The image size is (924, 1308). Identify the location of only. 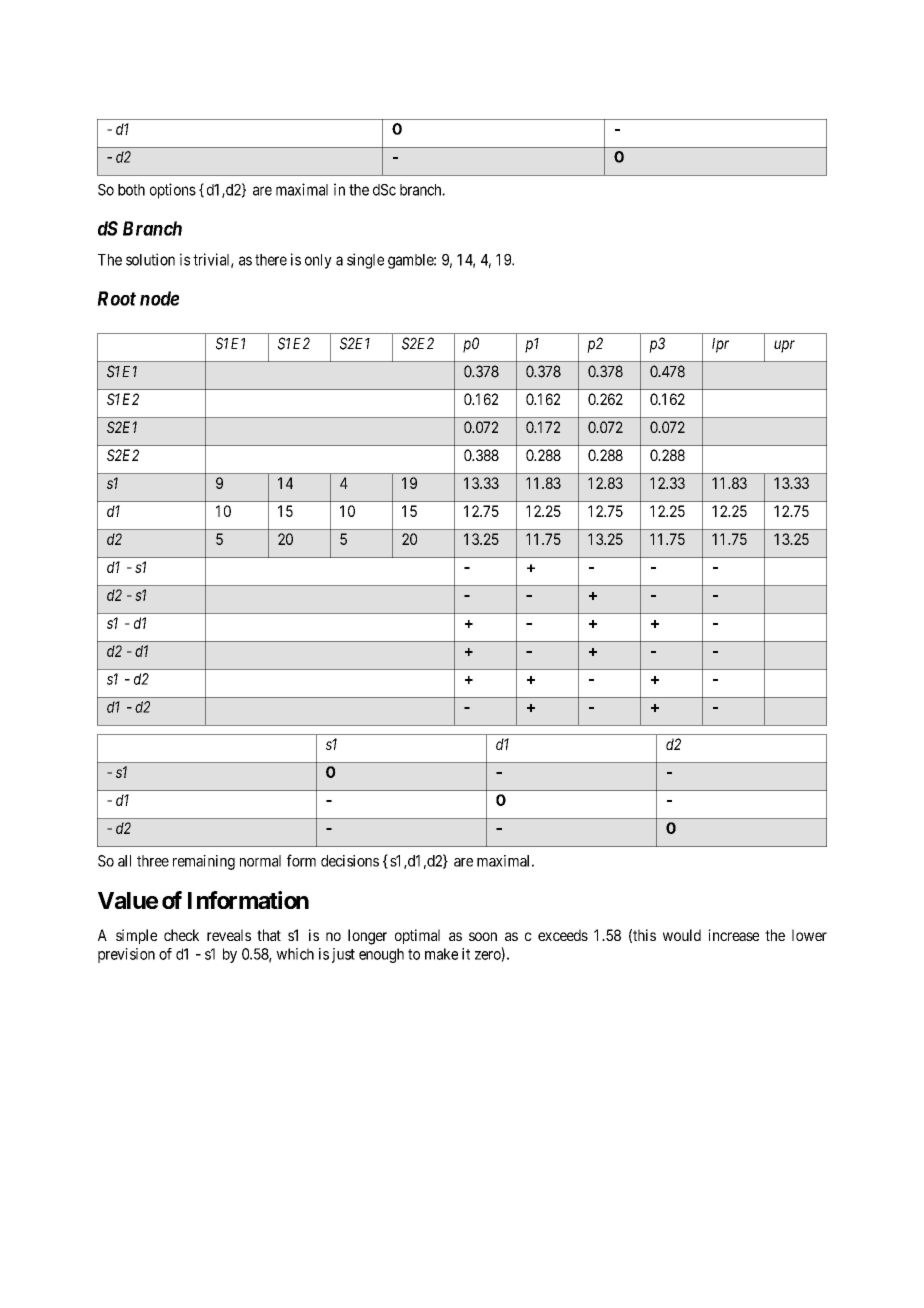
(318, 261).
